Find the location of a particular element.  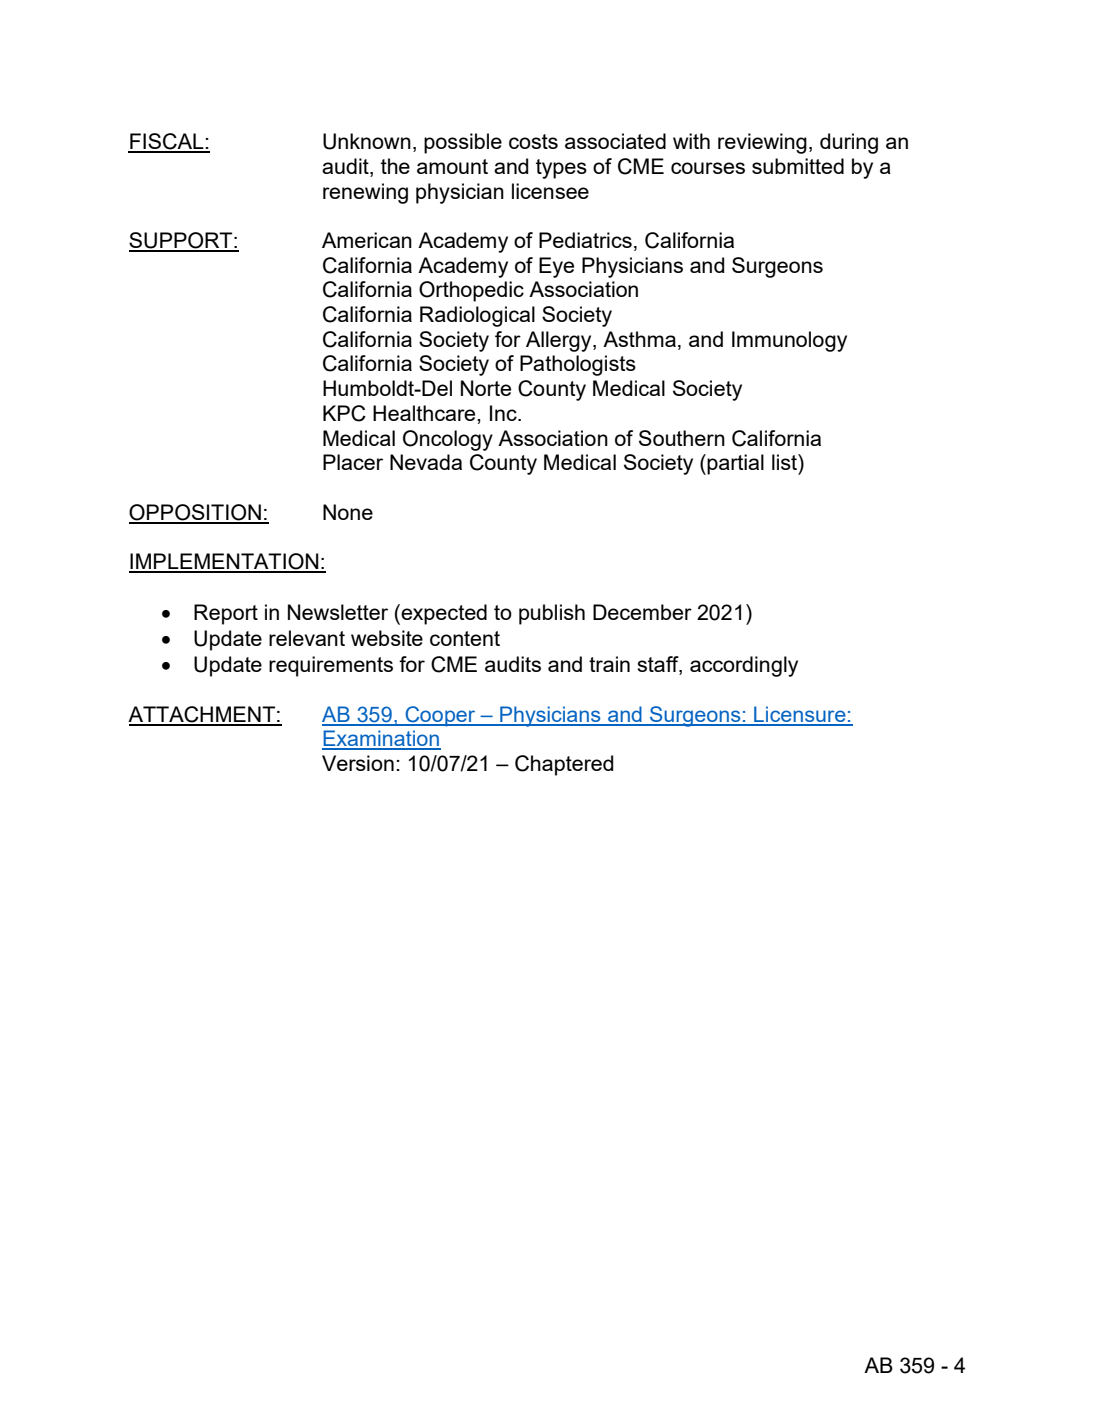

December is located at coordinates (642, 612).
